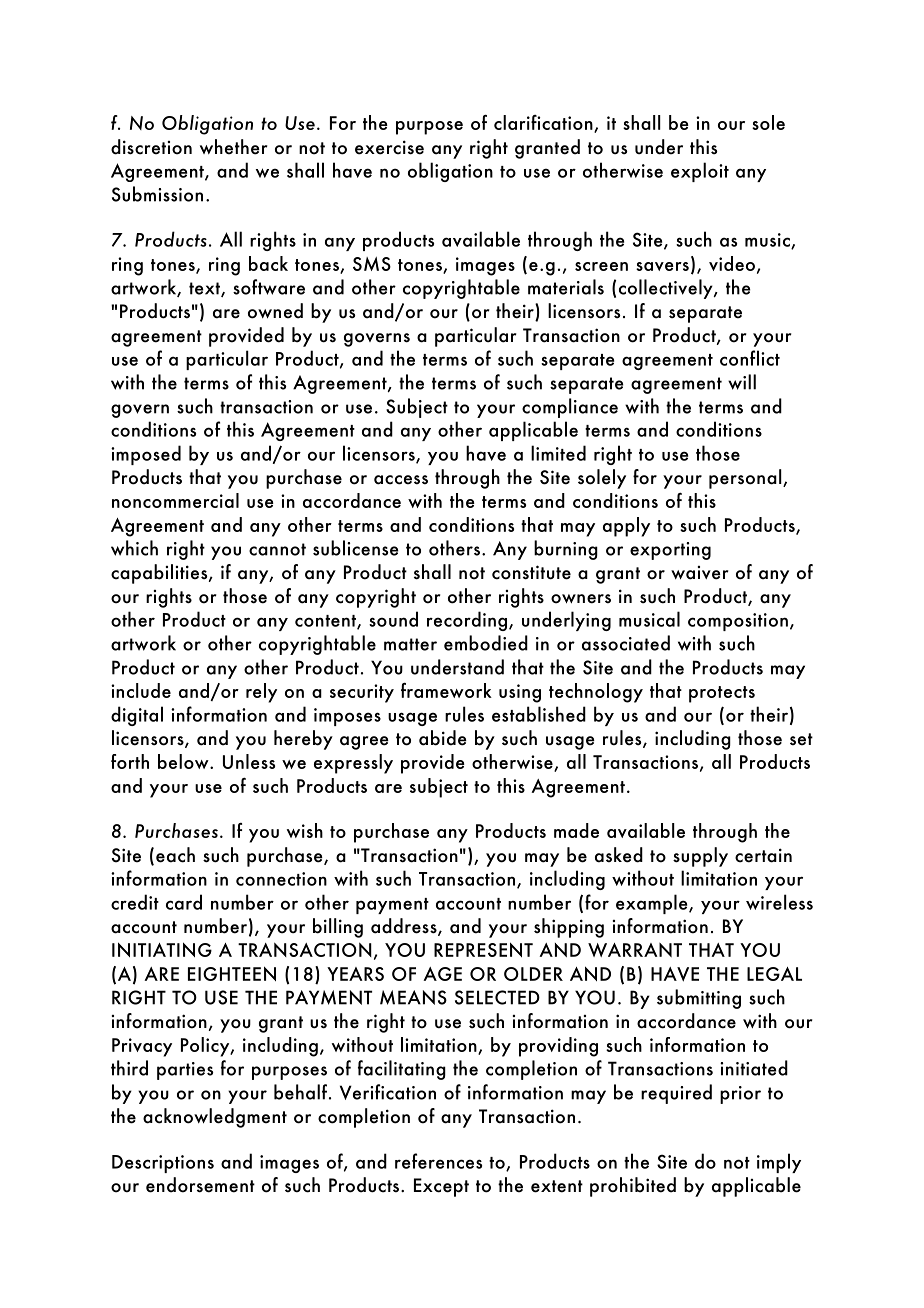 This image has width=924, height=1308. What do you see at coordinates (438, 1161) in the image?
I see `references` at bounding box center [438, 1161].
